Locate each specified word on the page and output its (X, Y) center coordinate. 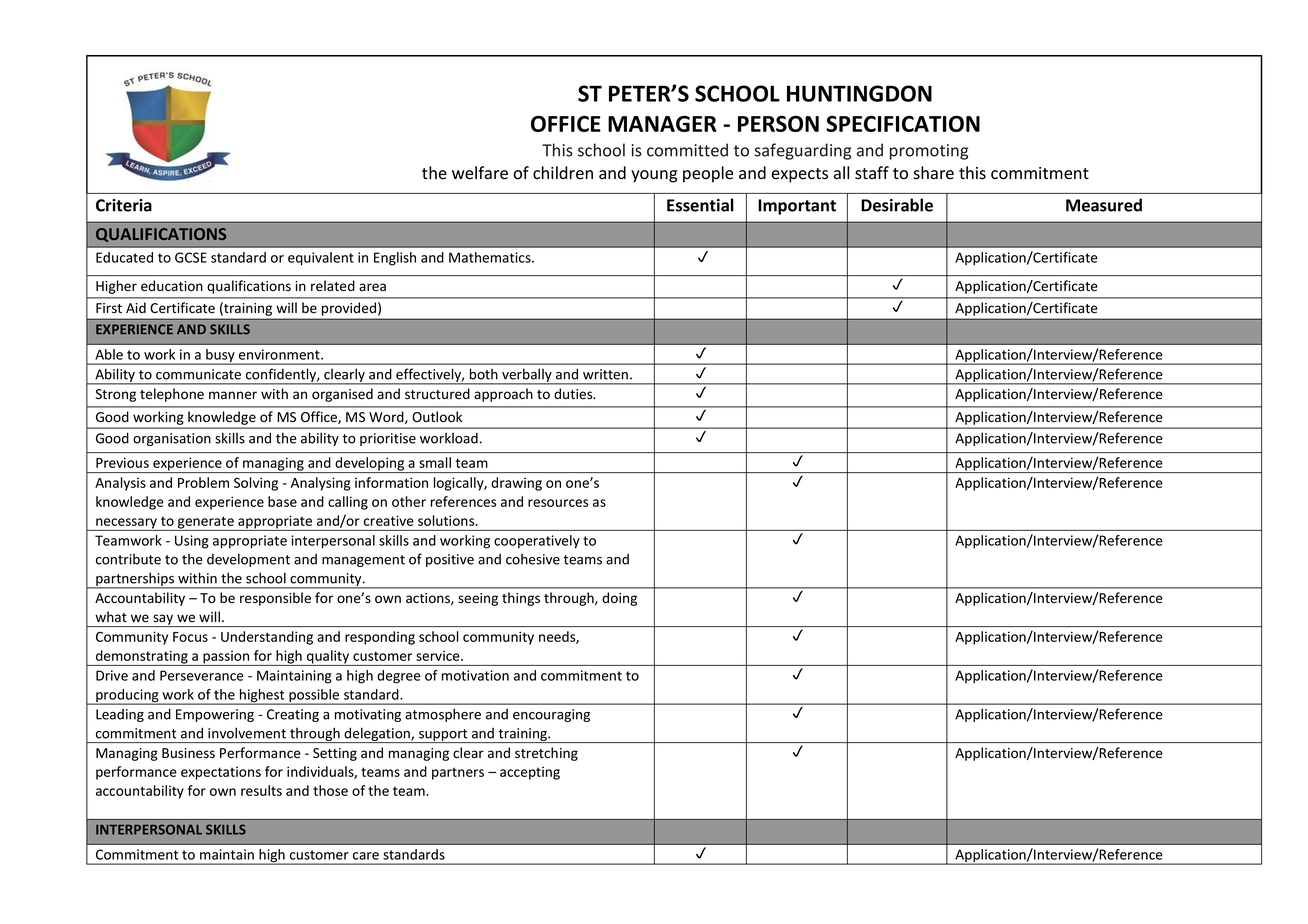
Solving (256, 484)
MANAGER (662, 124)
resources (558, 503)
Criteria (124, 205)
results (261, 790)
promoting (929, 152)
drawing (516, 484)
